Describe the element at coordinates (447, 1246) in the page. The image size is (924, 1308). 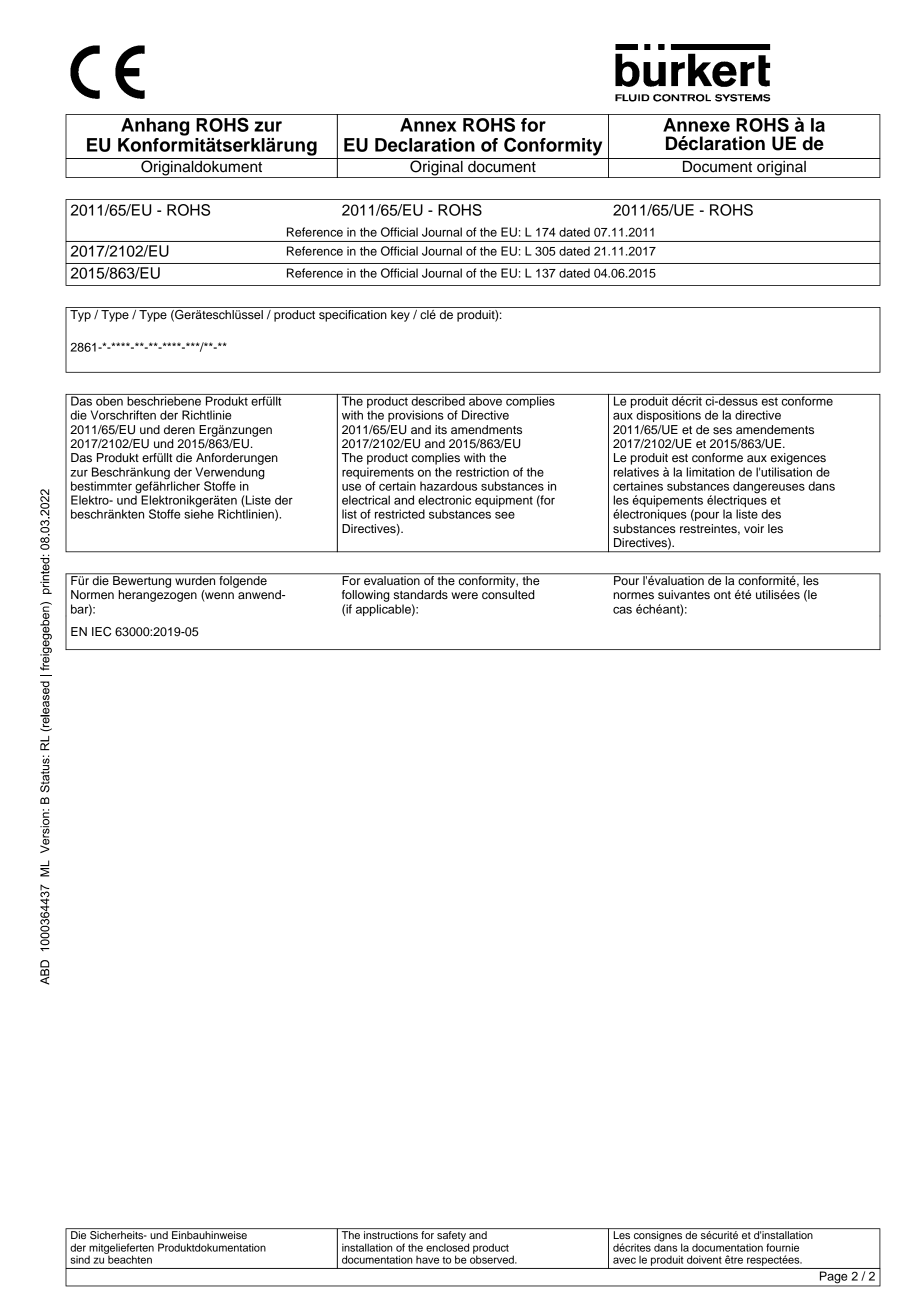
I see `enclosed` at that location.
